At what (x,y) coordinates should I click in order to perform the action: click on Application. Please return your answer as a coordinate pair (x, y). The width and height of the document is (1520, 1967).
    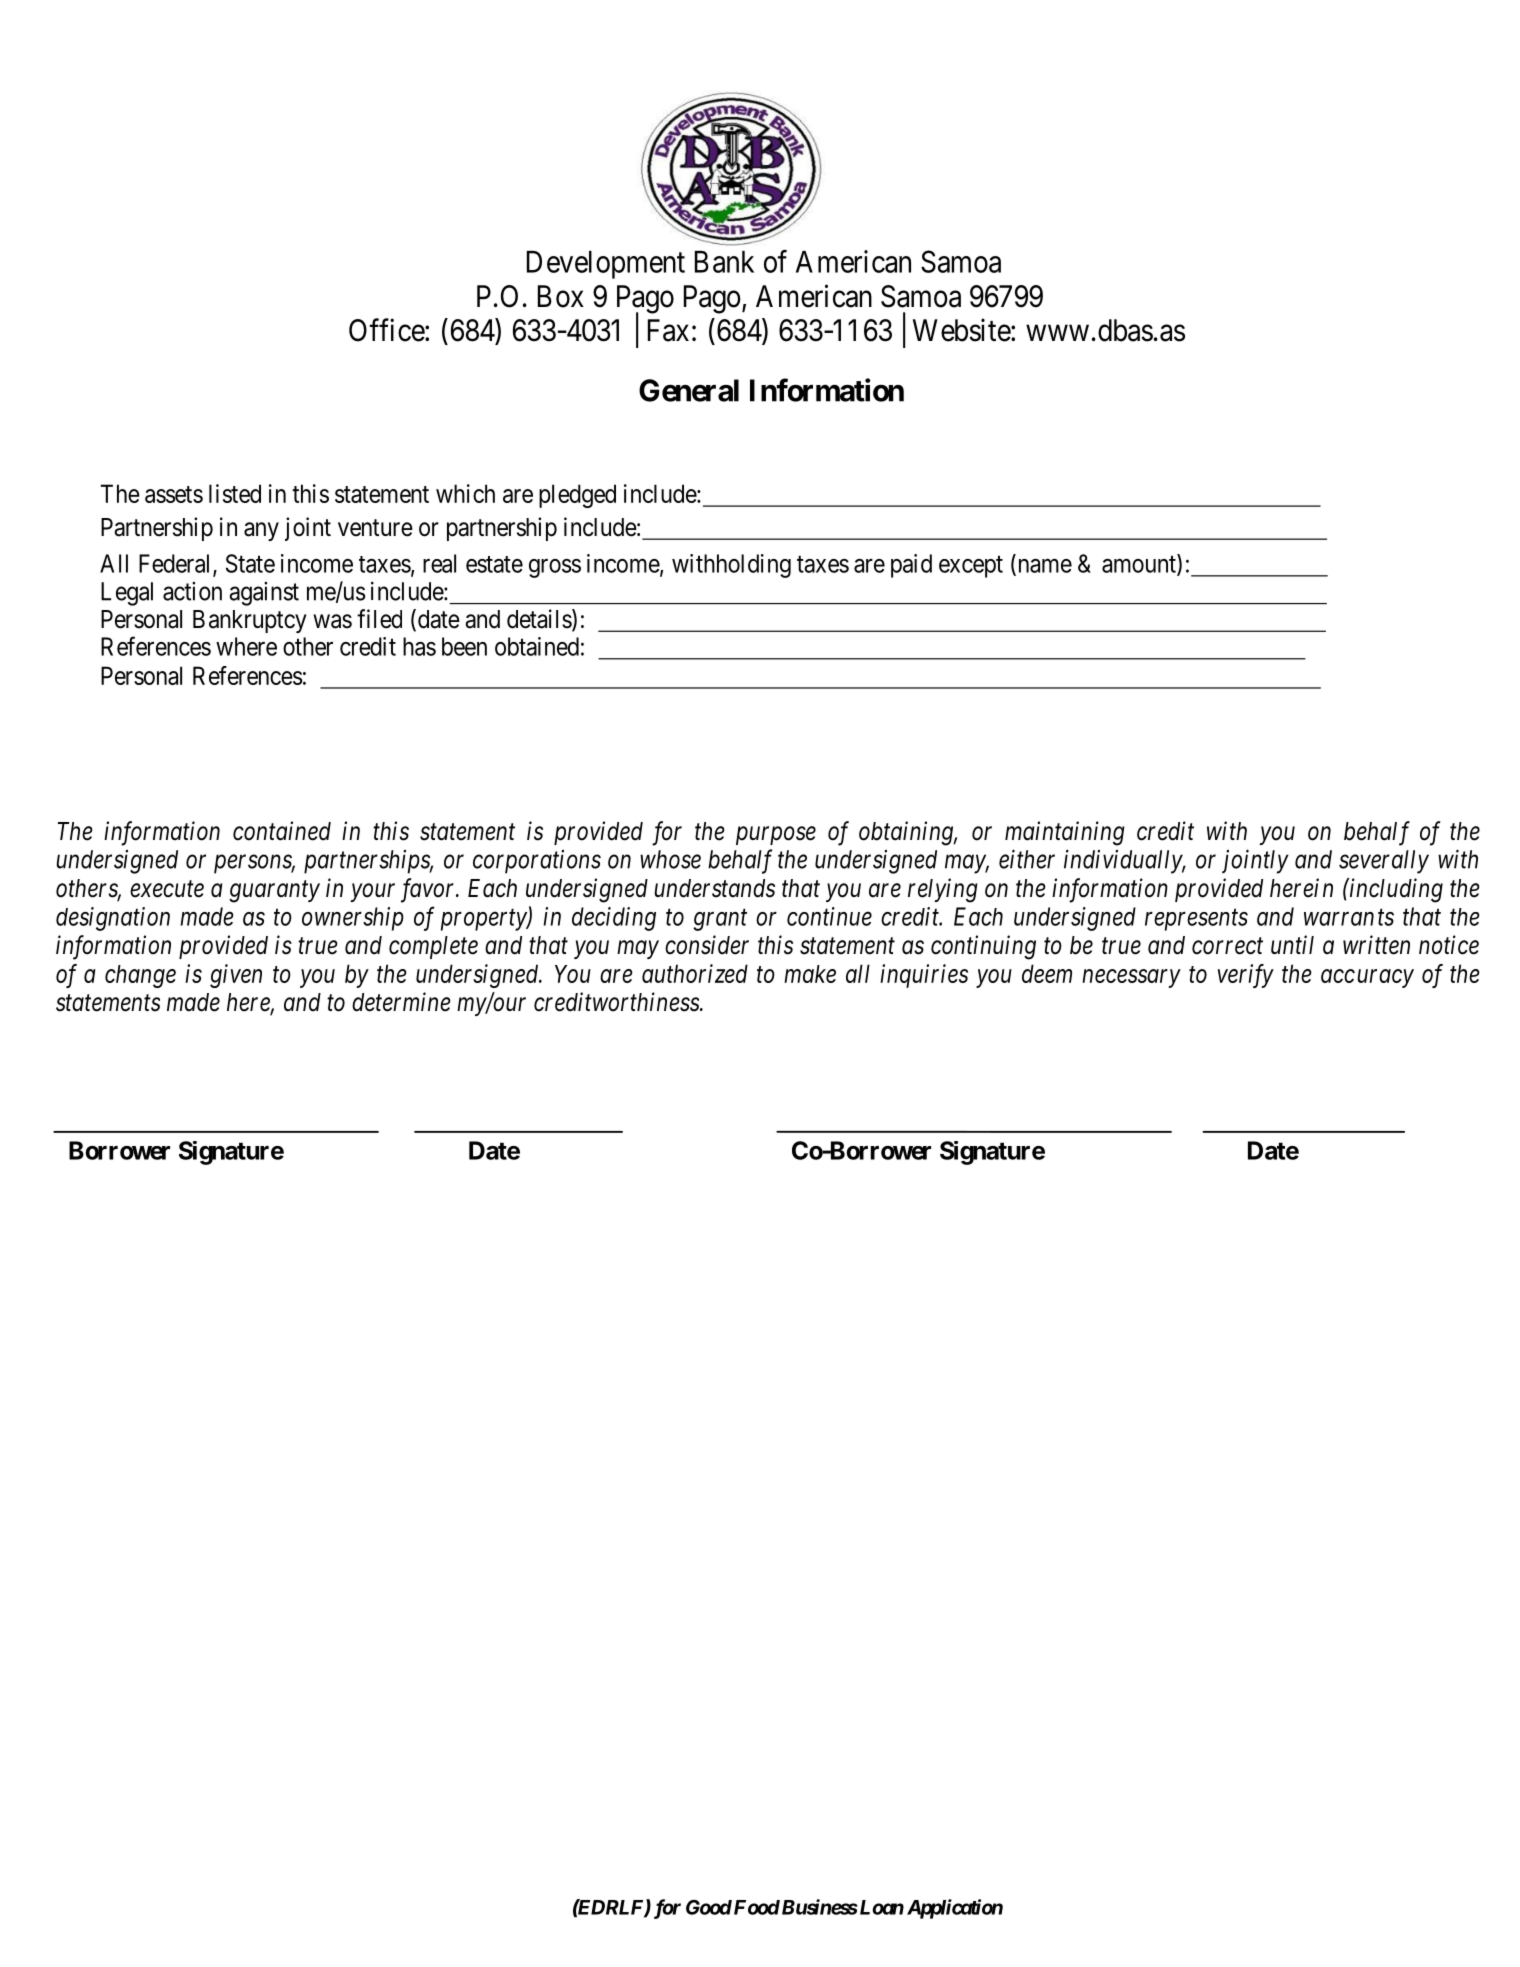
    Looking at the image, I should click on (955, 1909).
